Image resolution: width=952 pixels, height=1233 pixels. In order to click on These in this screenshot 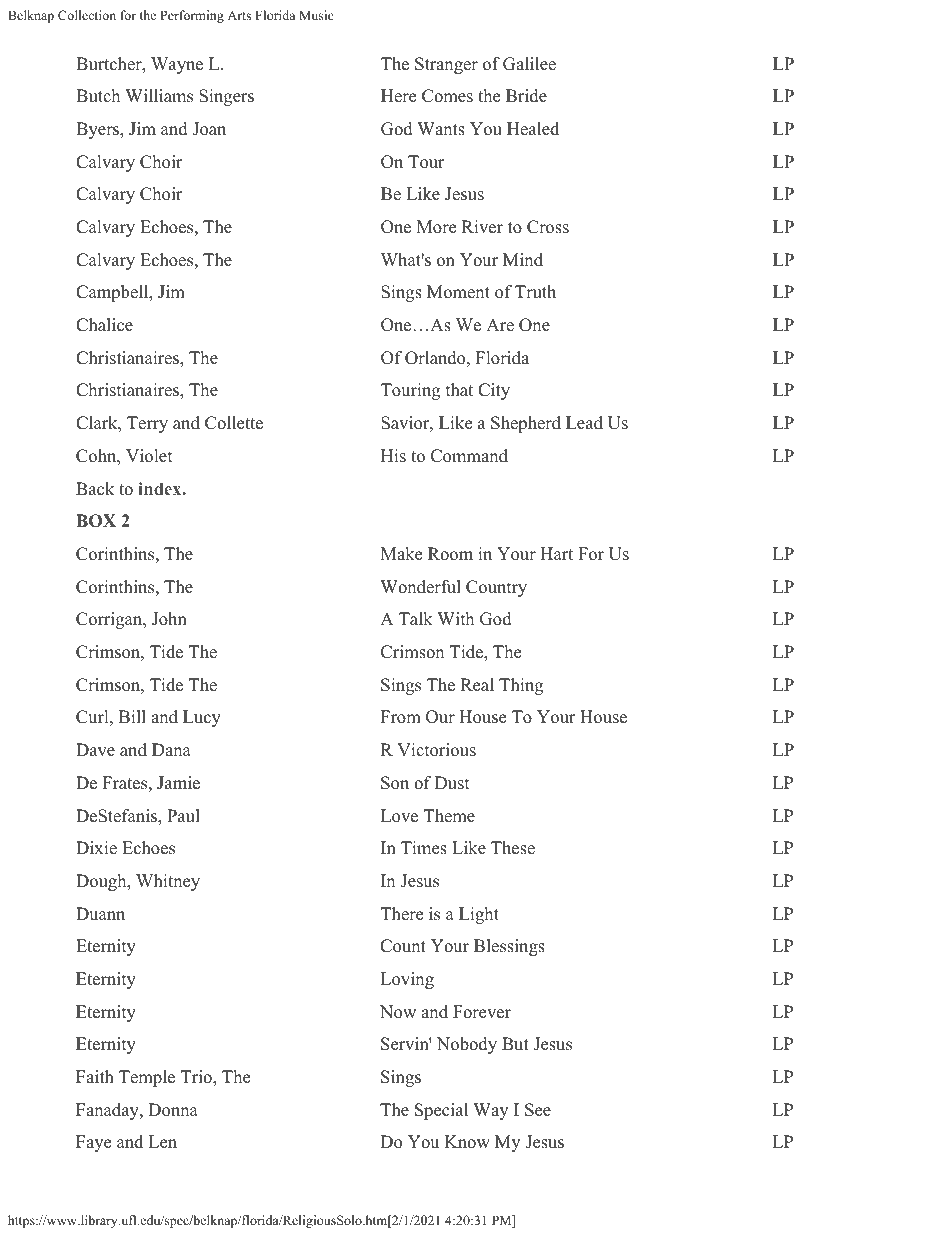, I will do `click(513, 848)`.
